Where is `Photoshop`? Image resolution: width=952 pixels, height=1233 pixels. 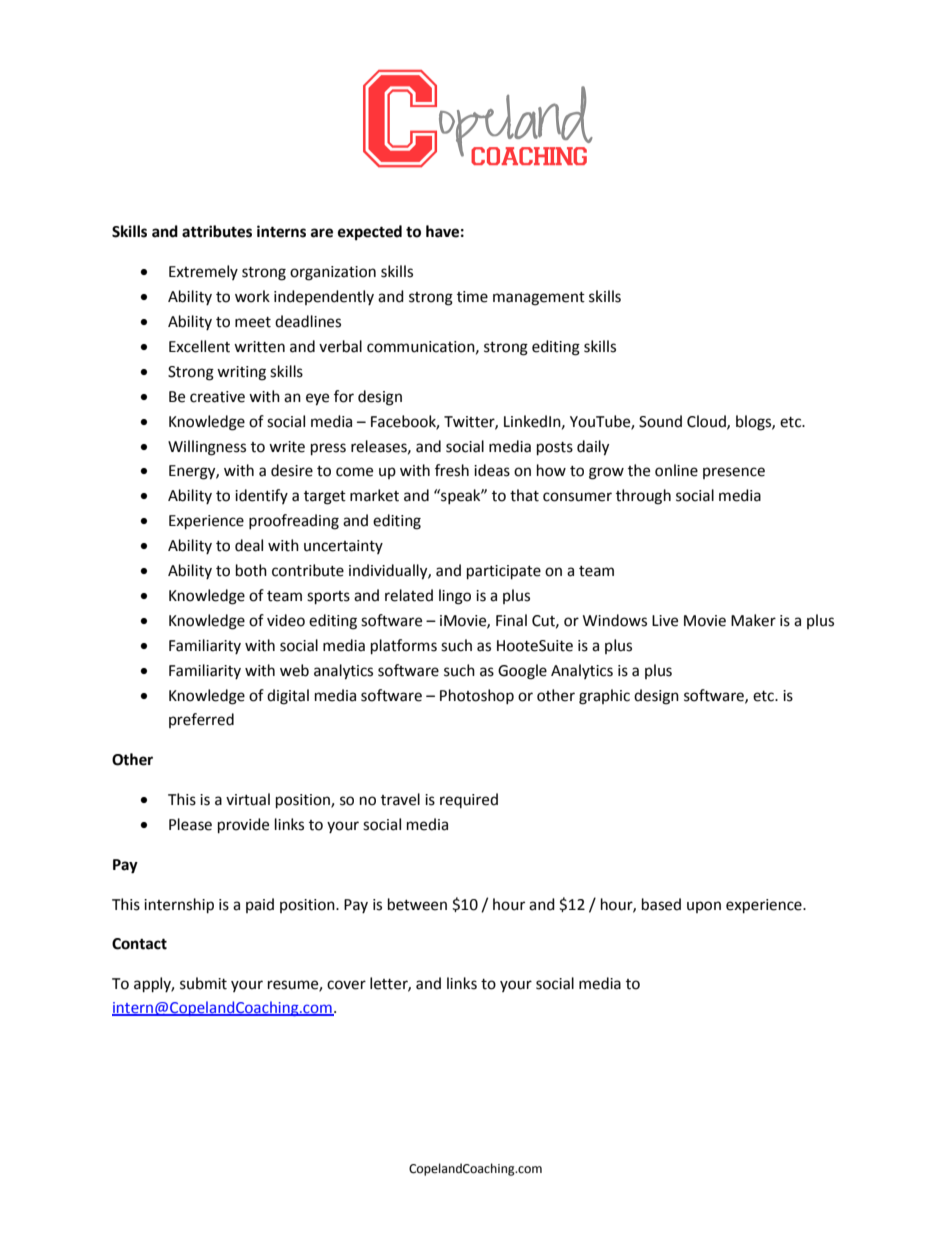
Photoshop is located at coordinates (477, 696).
